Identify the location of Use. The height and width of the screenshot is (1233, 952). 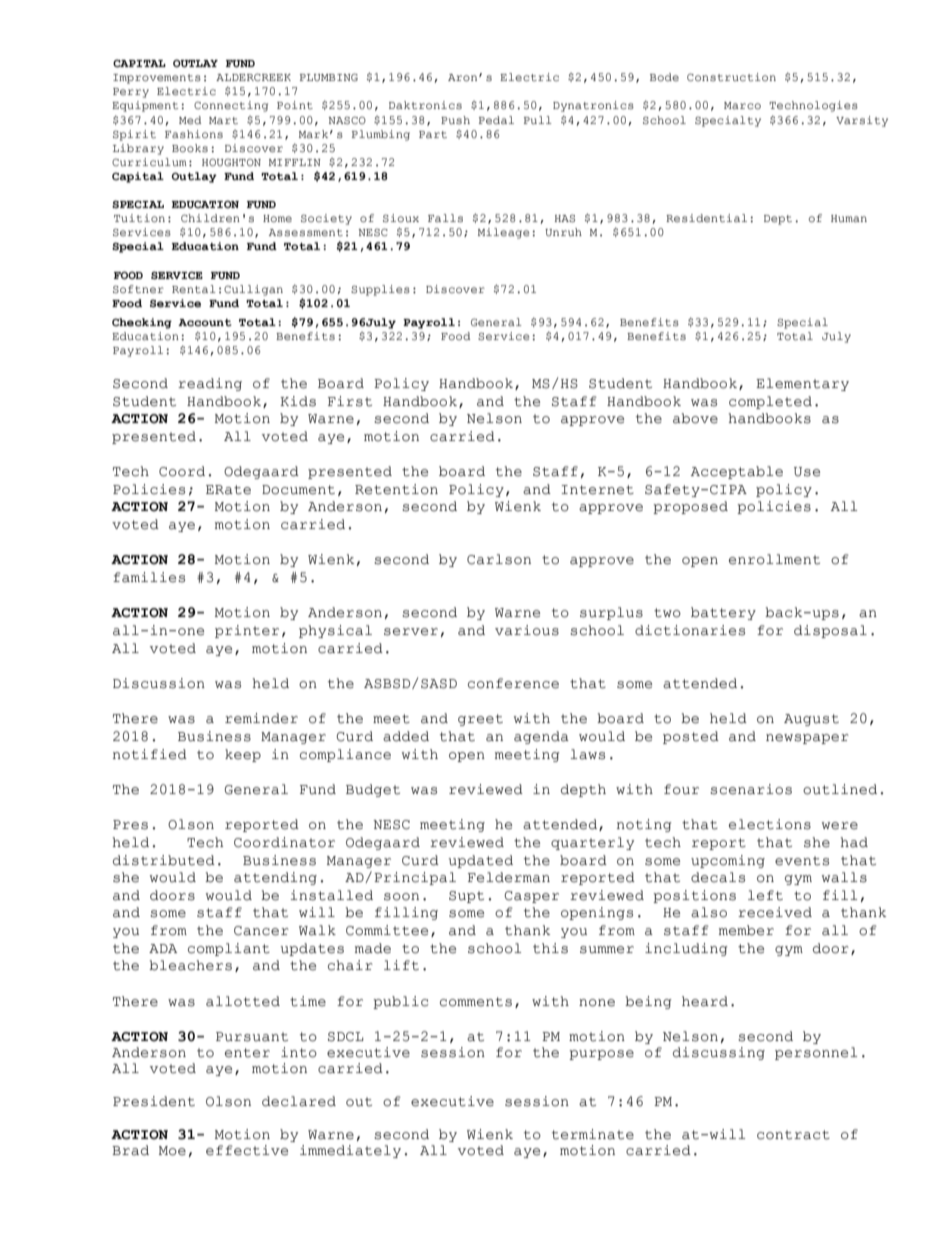
(807, 472).
